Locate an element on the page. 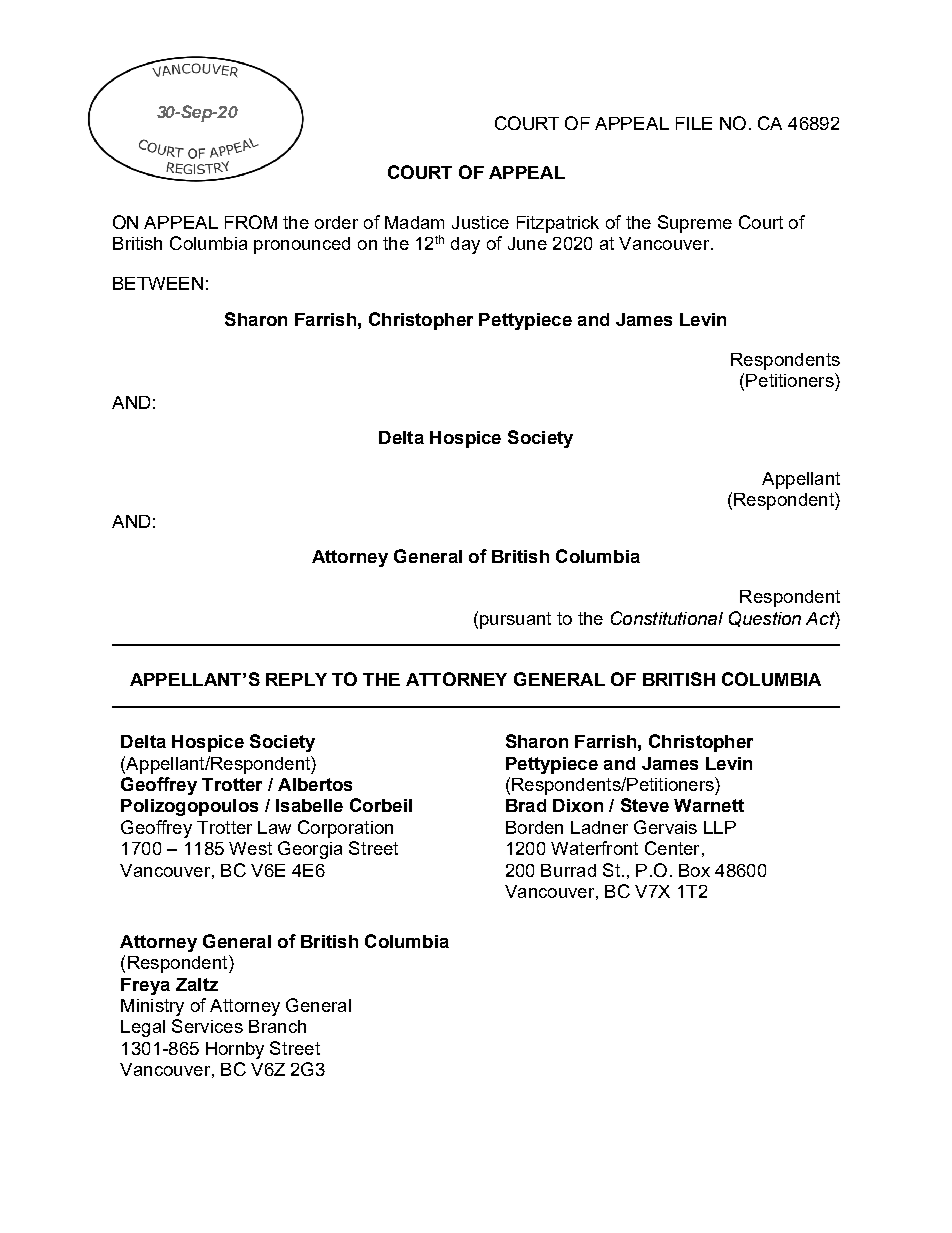 This page has width=952, height=1233. Justice is located at coordinates (480, 222).
